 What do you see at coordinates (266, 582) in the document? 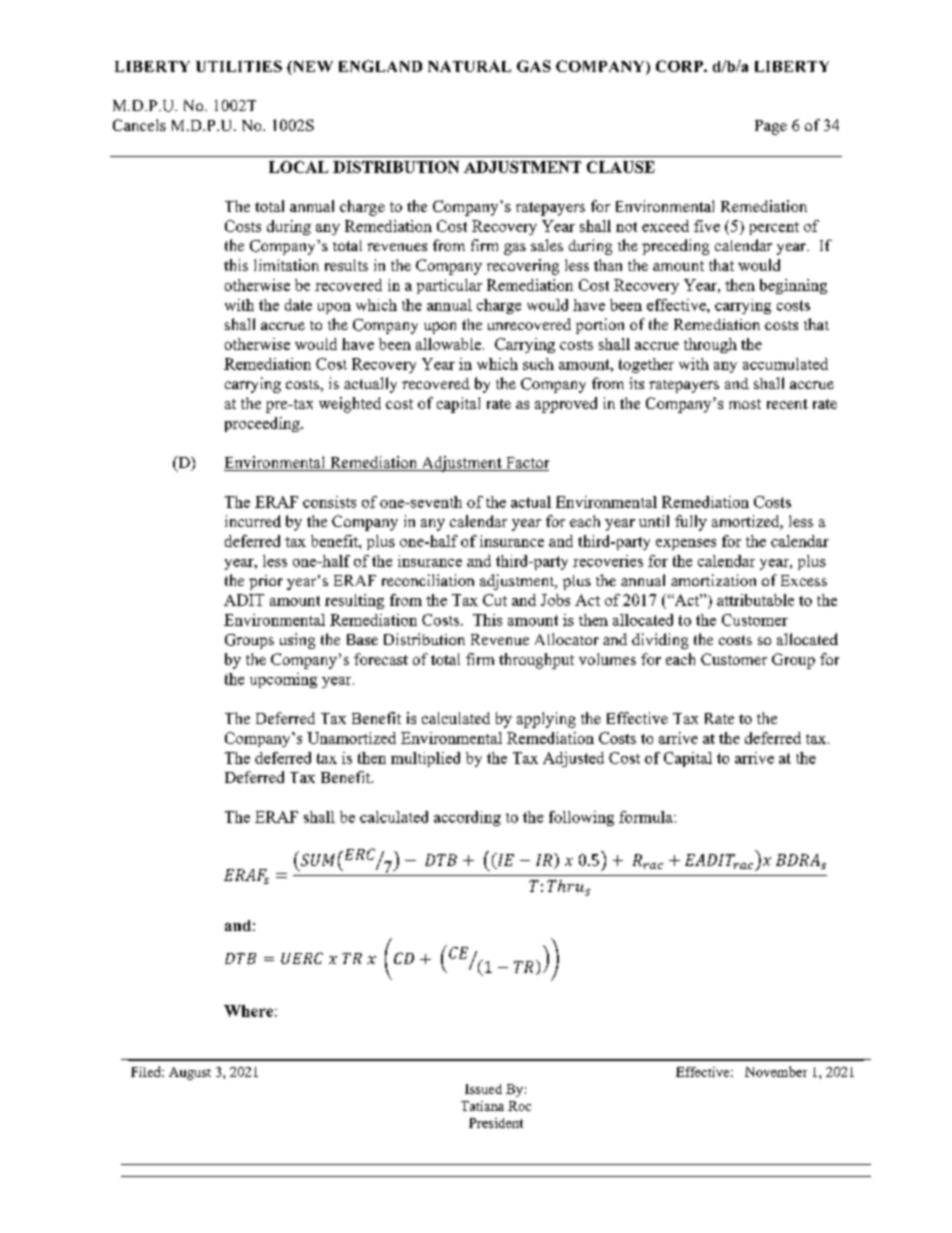
I see `prior` at bounding box center [266, 582].
